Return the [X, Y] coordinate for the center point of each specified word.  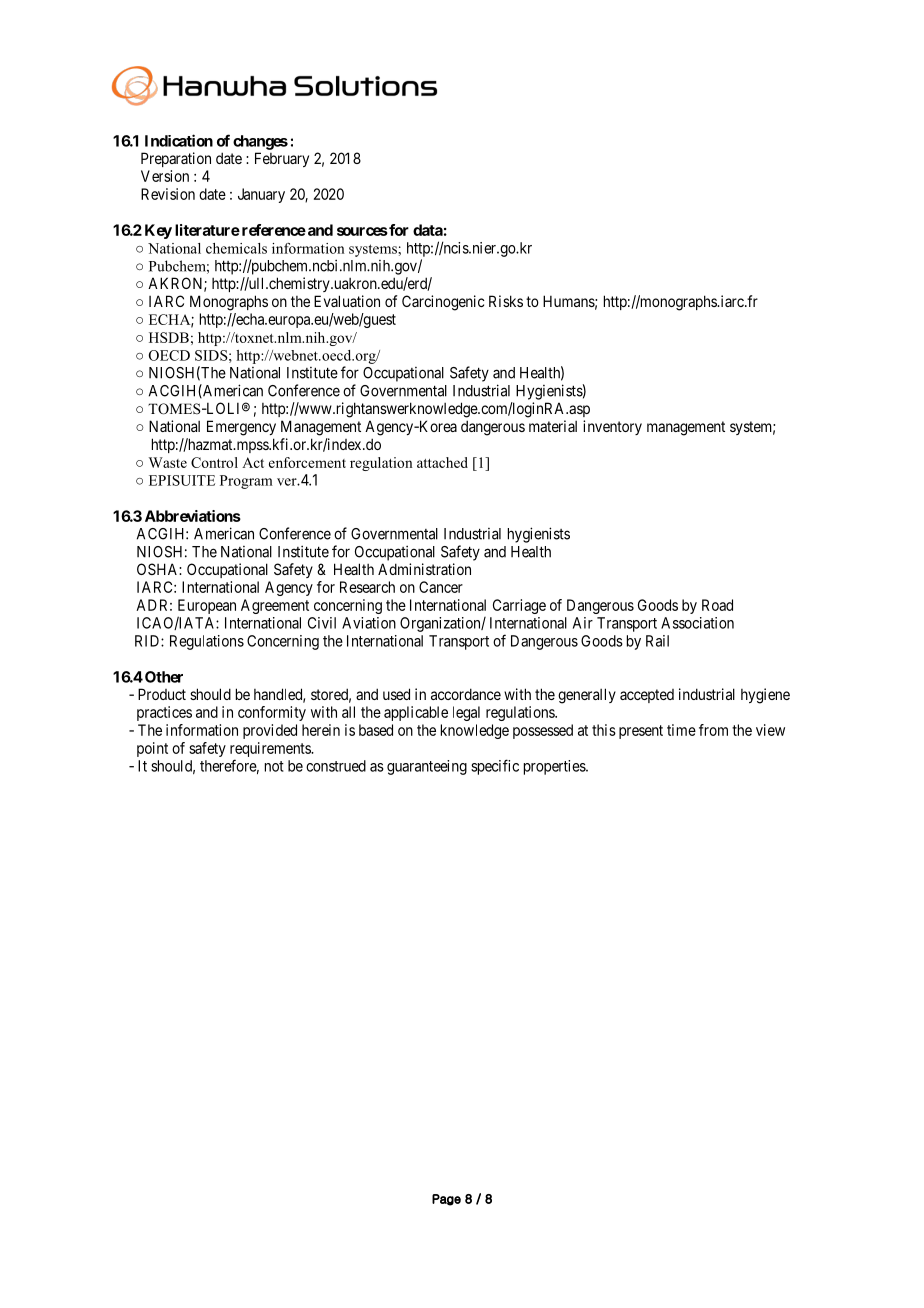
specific [495, 767]
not [274, 766]
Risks [506, 301]
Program [246, 482]
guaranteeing [427, 767]
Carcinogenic [443, 303]
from [713, 730]
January [261, 195]
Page [446, 1200]
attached [442, 462]
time [681, 730]
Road [717, 605]
